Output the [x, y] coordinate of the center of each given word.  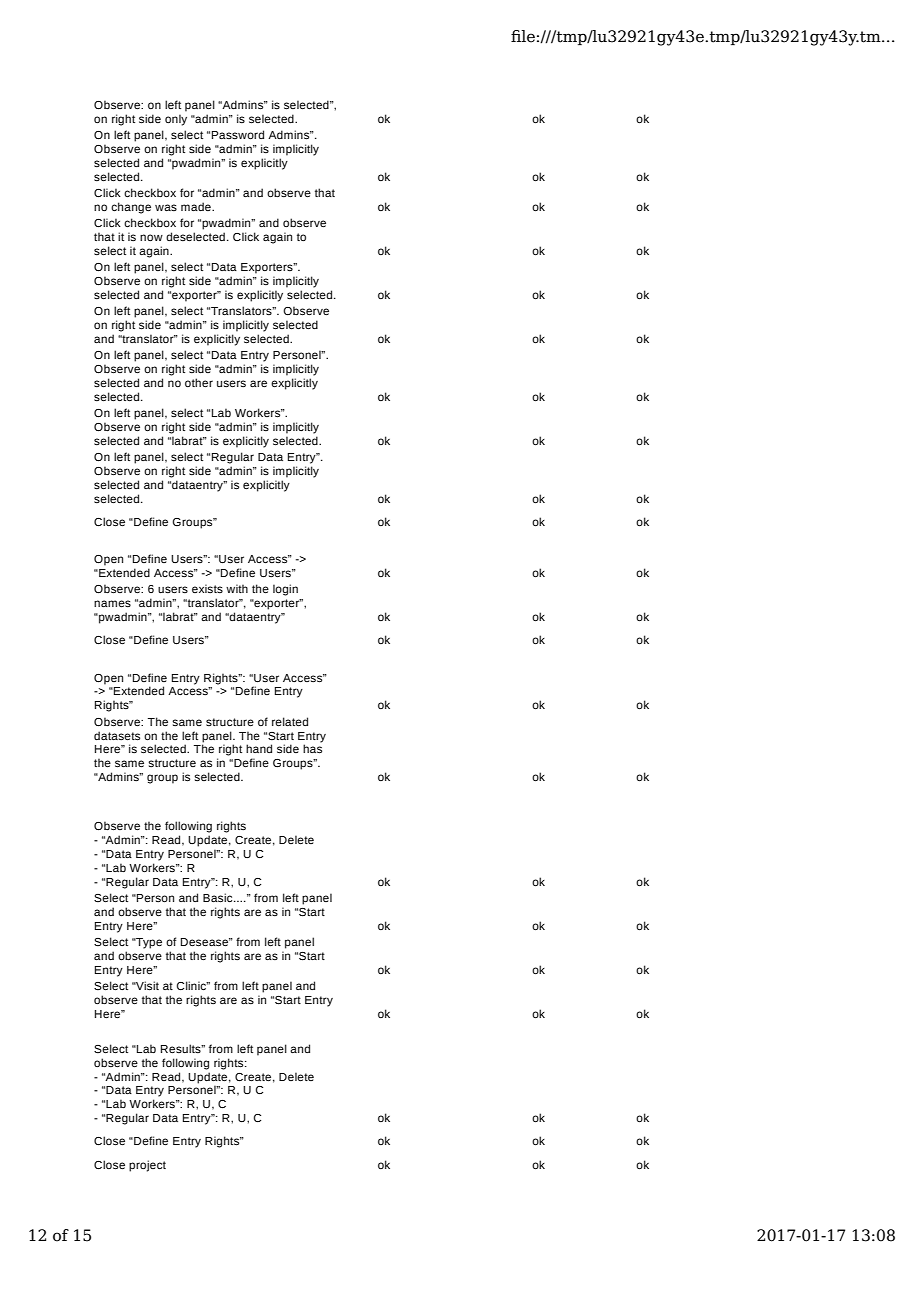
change [131, 208]
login [285, 590]
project [147, 1166]
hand [259, 748]
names [112, 603]
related [290, 721]
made [197, 206]
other [199, 382]
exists [207, 588]
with [237, 588]
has [312, 748]
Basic [219, 898]
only [176, 120]
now [151, 237]
